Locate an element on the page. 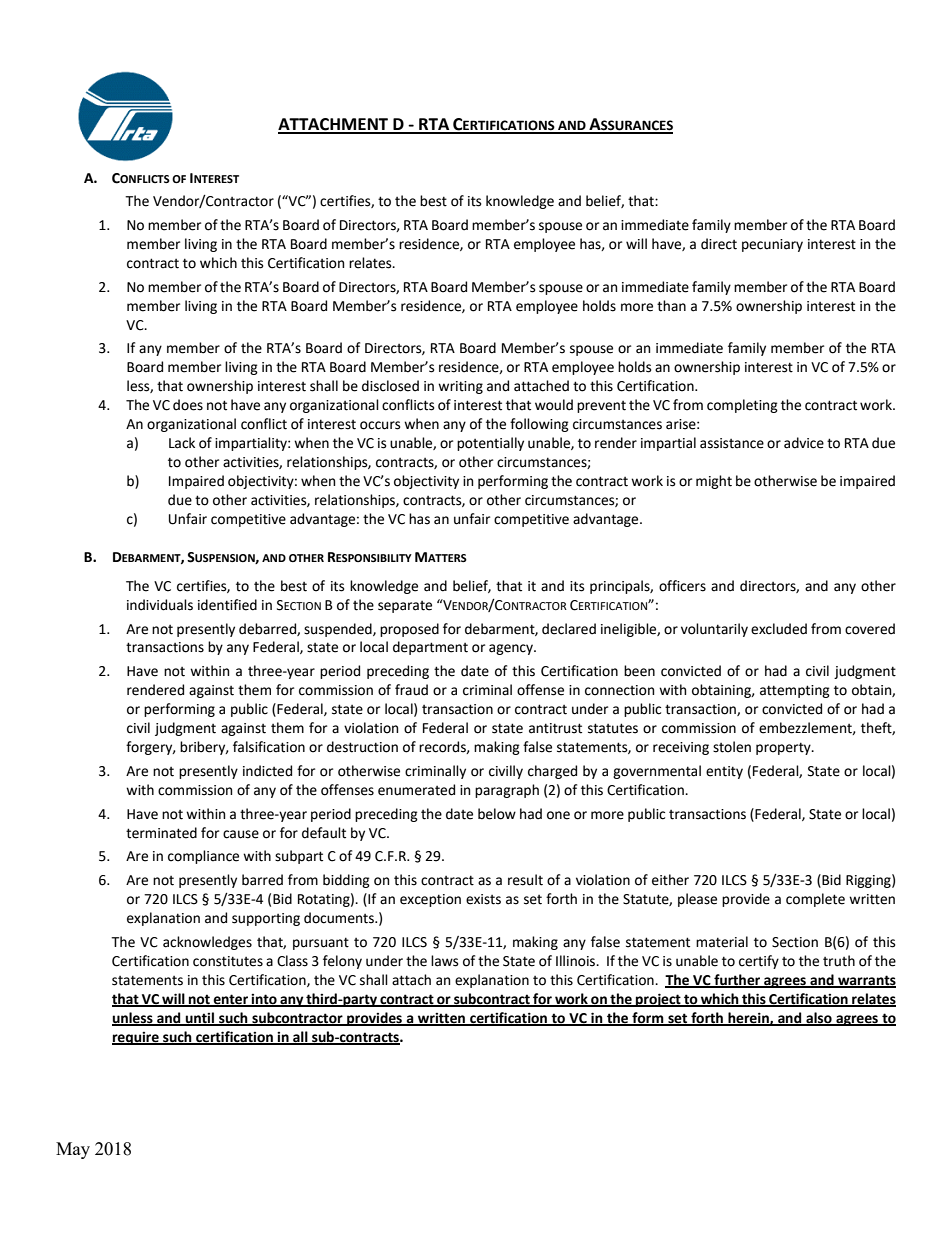 Image resolution: width=952 pixels, height=1233 pixels. May is located at coordinates (73, 1150).
